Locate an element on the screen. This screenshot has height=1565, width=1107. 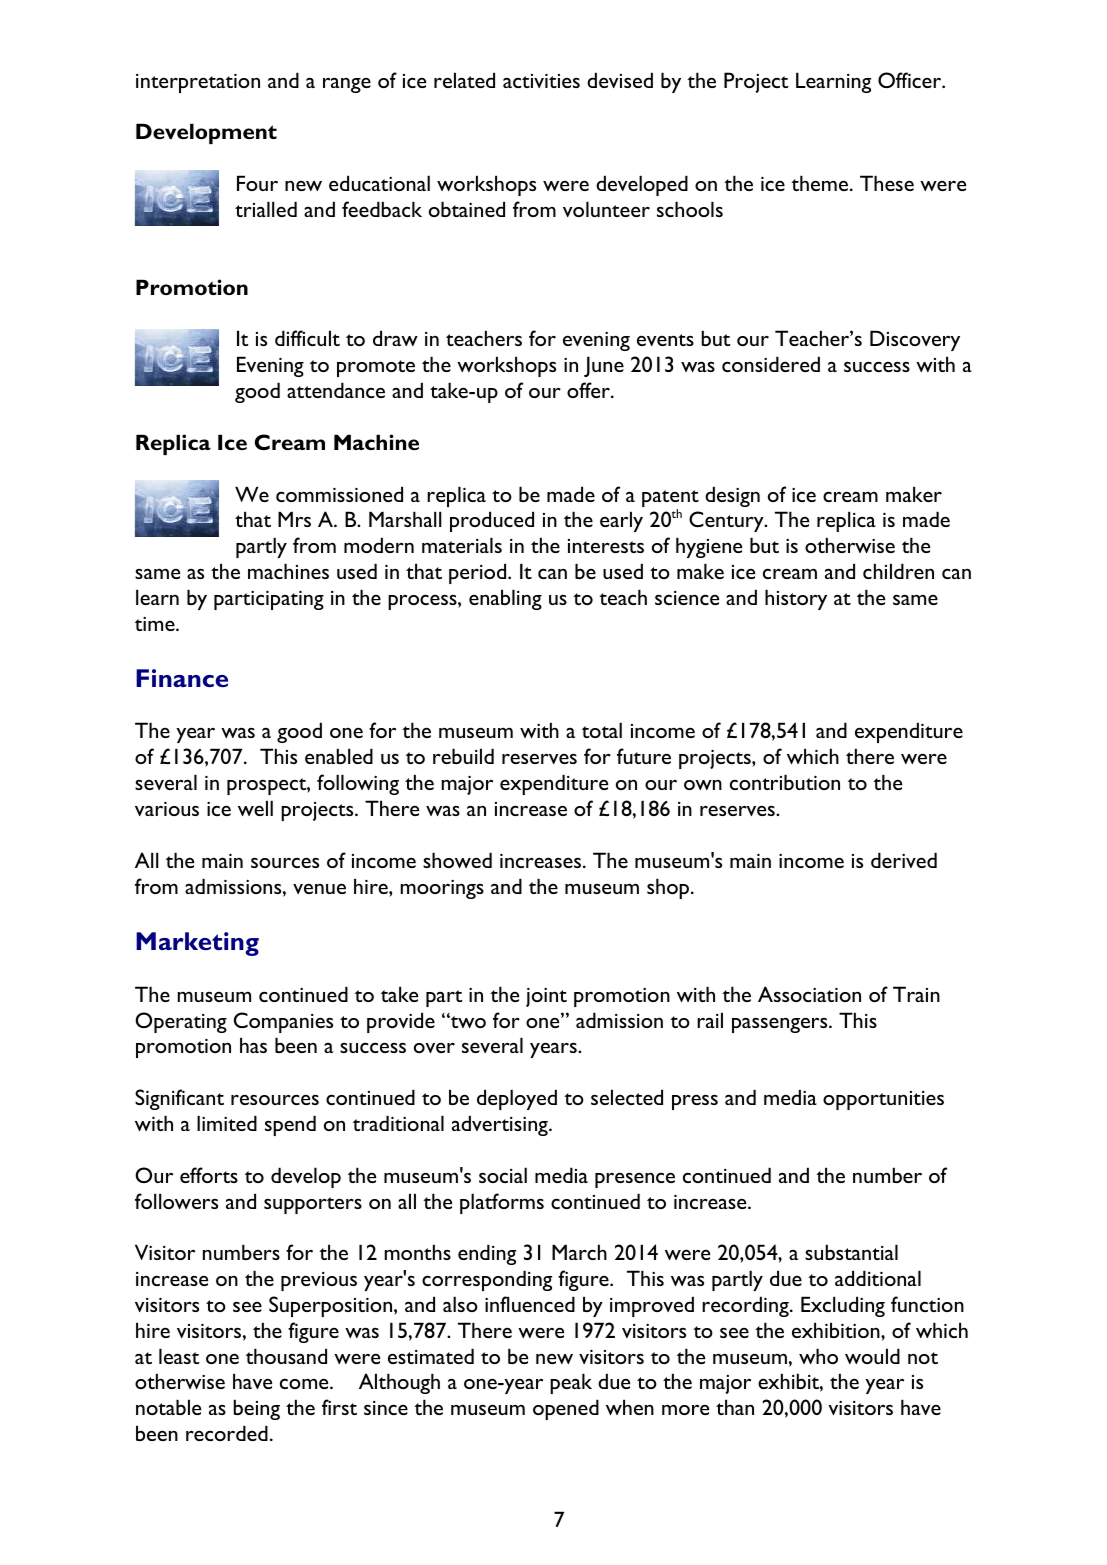
theme is located at coordinates (821, 183).
